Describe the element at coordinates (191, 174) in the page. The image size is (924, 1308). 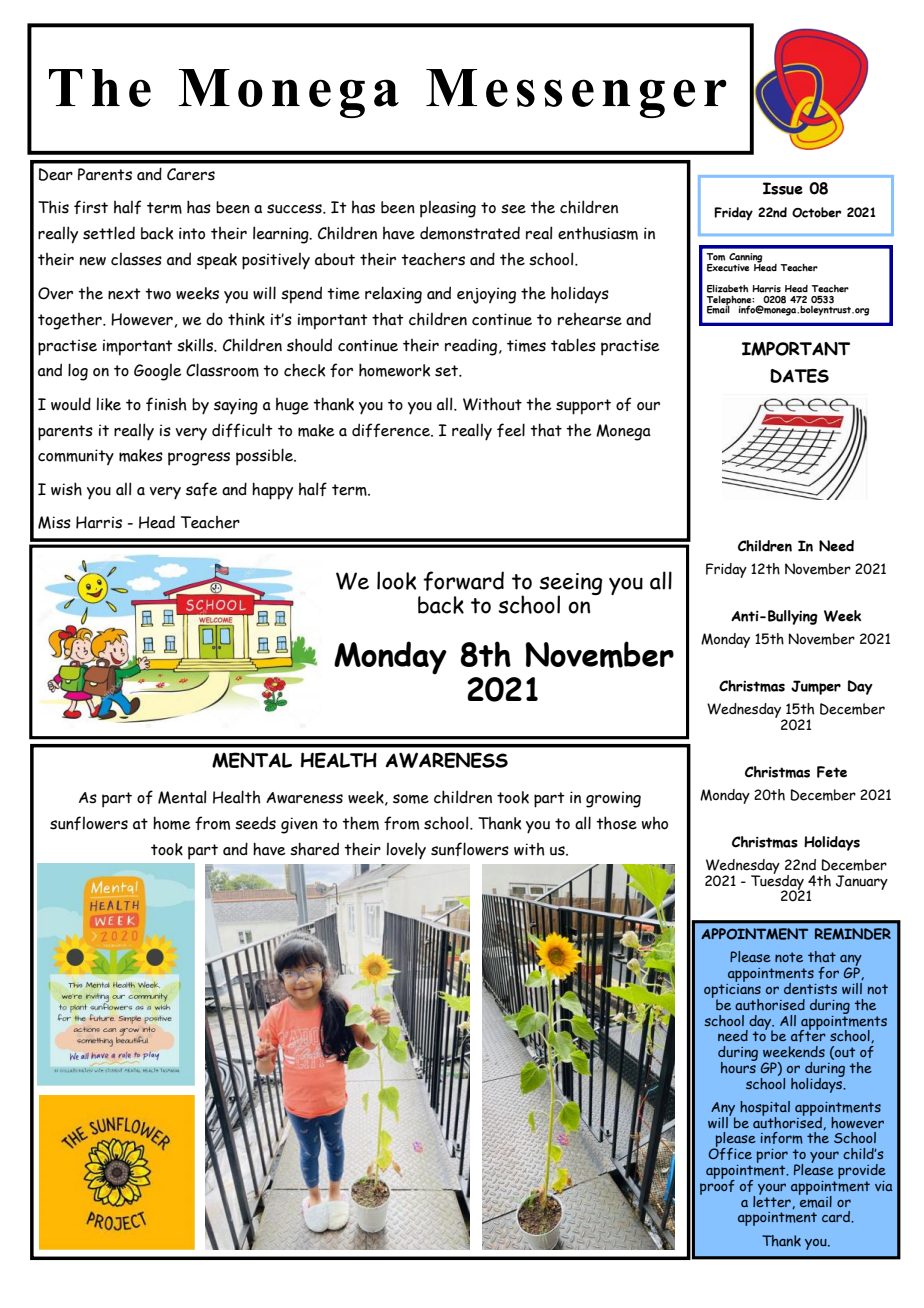
I see `Carers` at that location.
